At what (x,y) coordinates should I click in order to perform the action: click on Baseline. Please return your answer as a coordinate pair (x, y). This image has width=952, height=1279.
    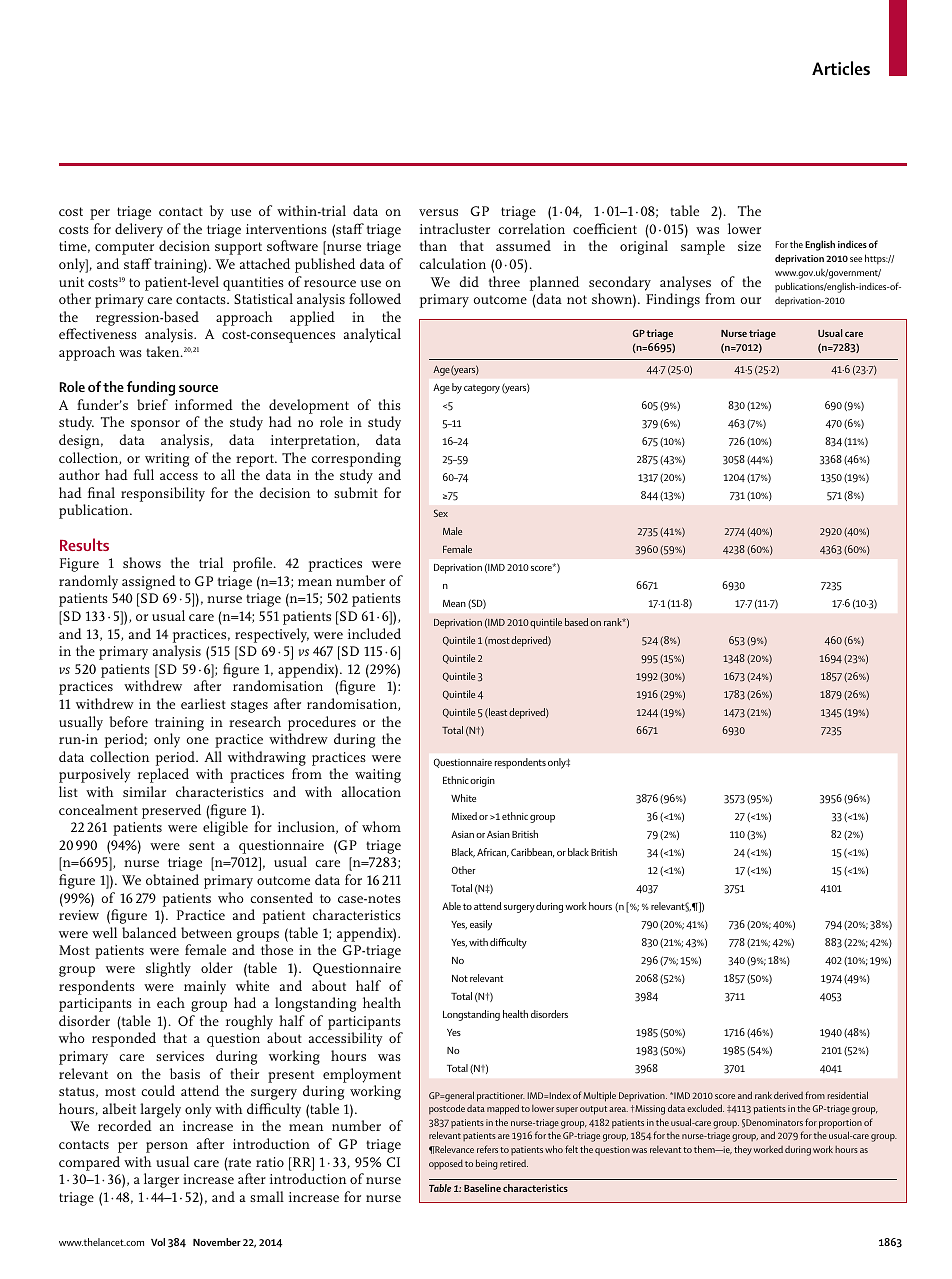
    Looking at the image, I should click on (482, 1188).
